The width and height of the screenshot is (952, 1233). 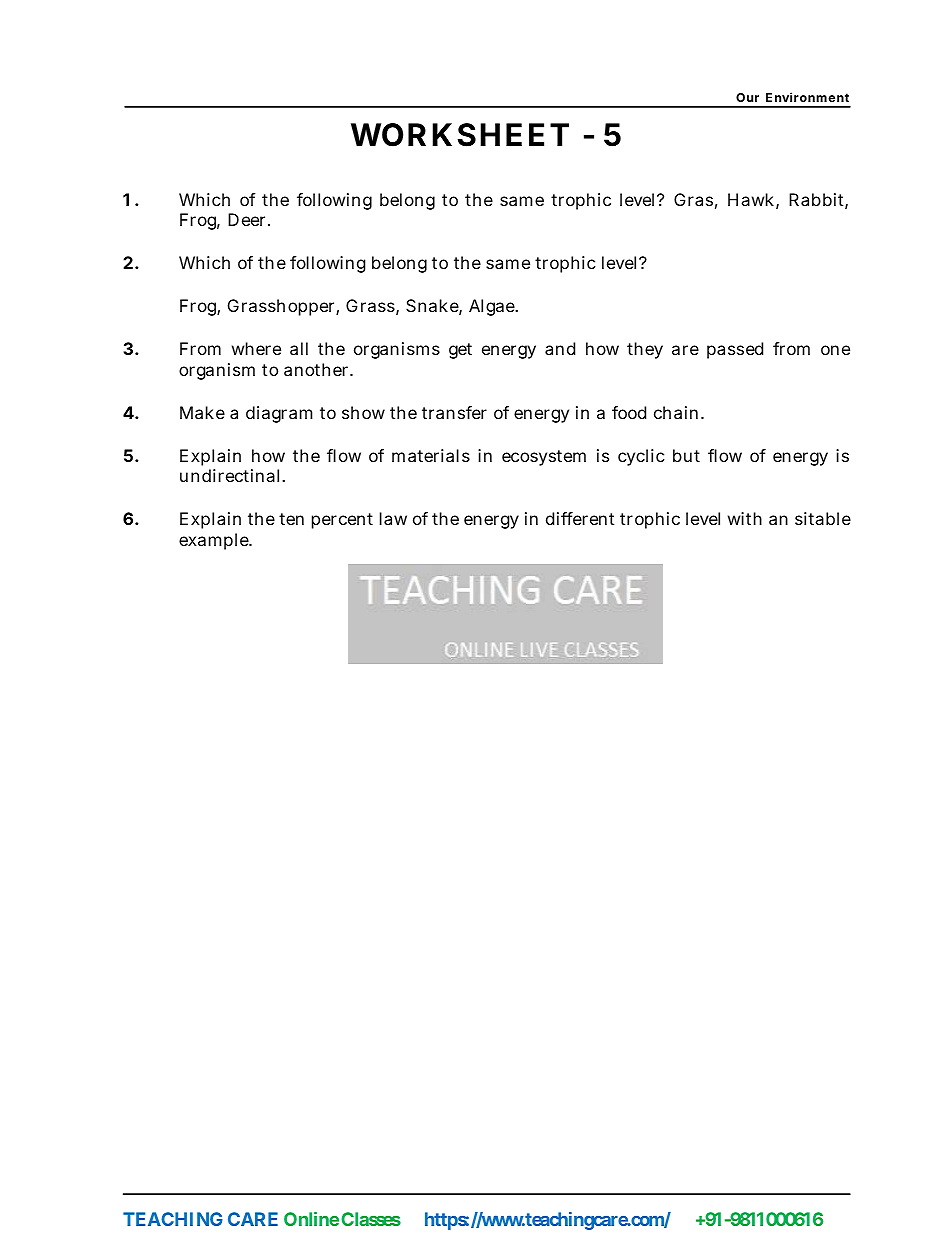 I want to click on different, so click(x=580, y=518).
